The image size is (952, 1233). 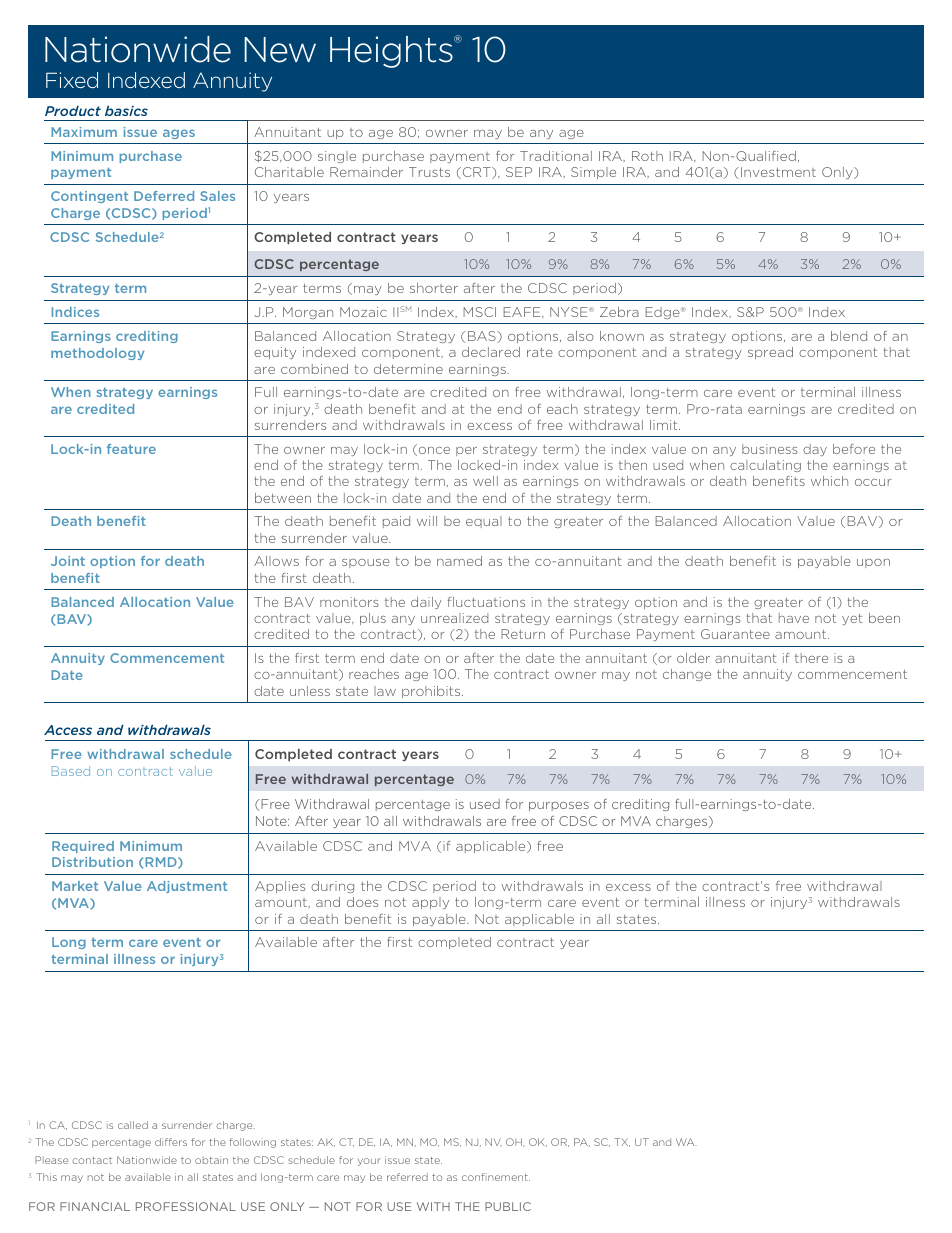 I want to click on change, so click(x=687, y=675).
